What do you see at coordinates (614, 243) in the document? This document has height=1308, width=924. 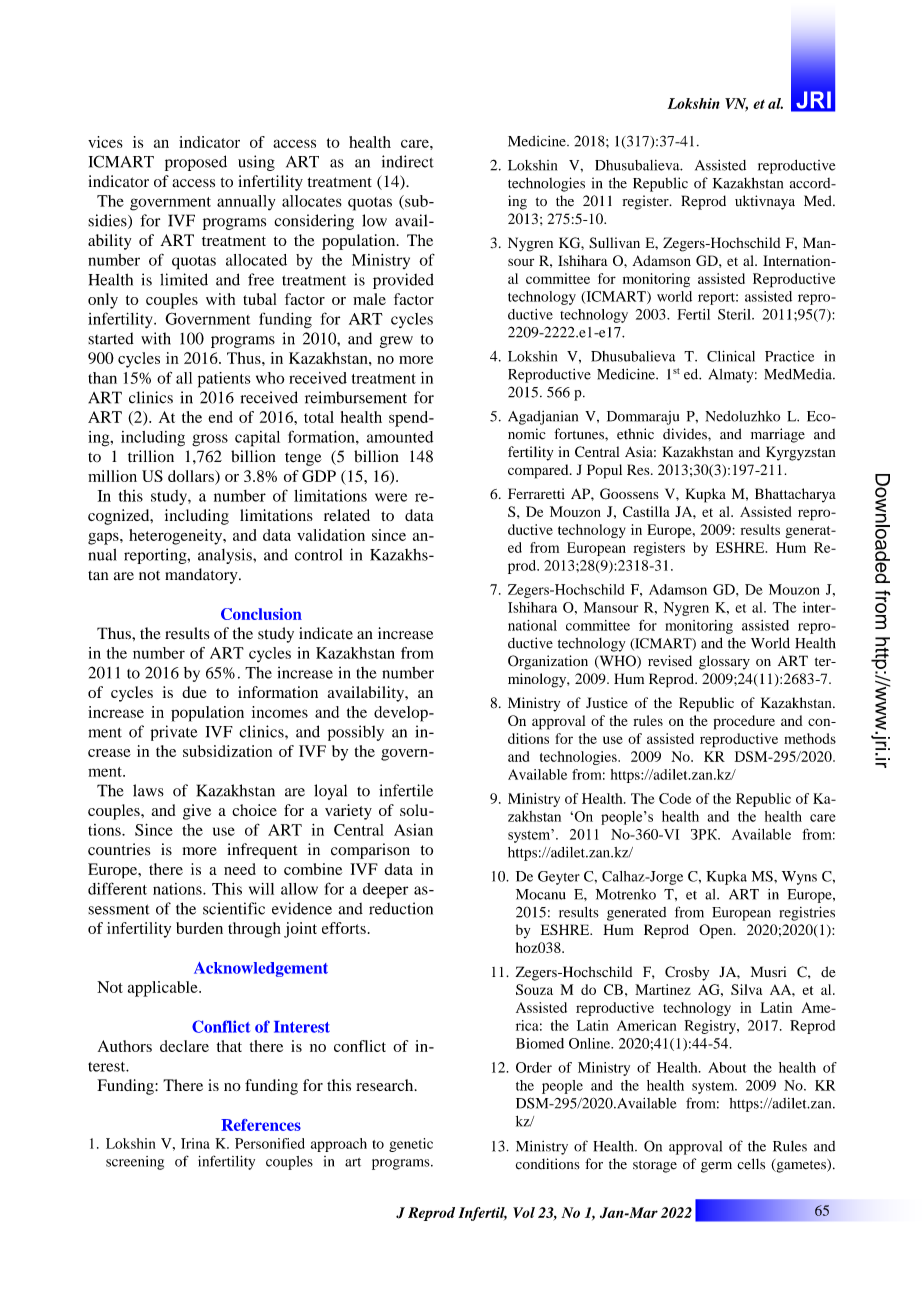 I see `Sullivan` at bounding box center [614, 243].
